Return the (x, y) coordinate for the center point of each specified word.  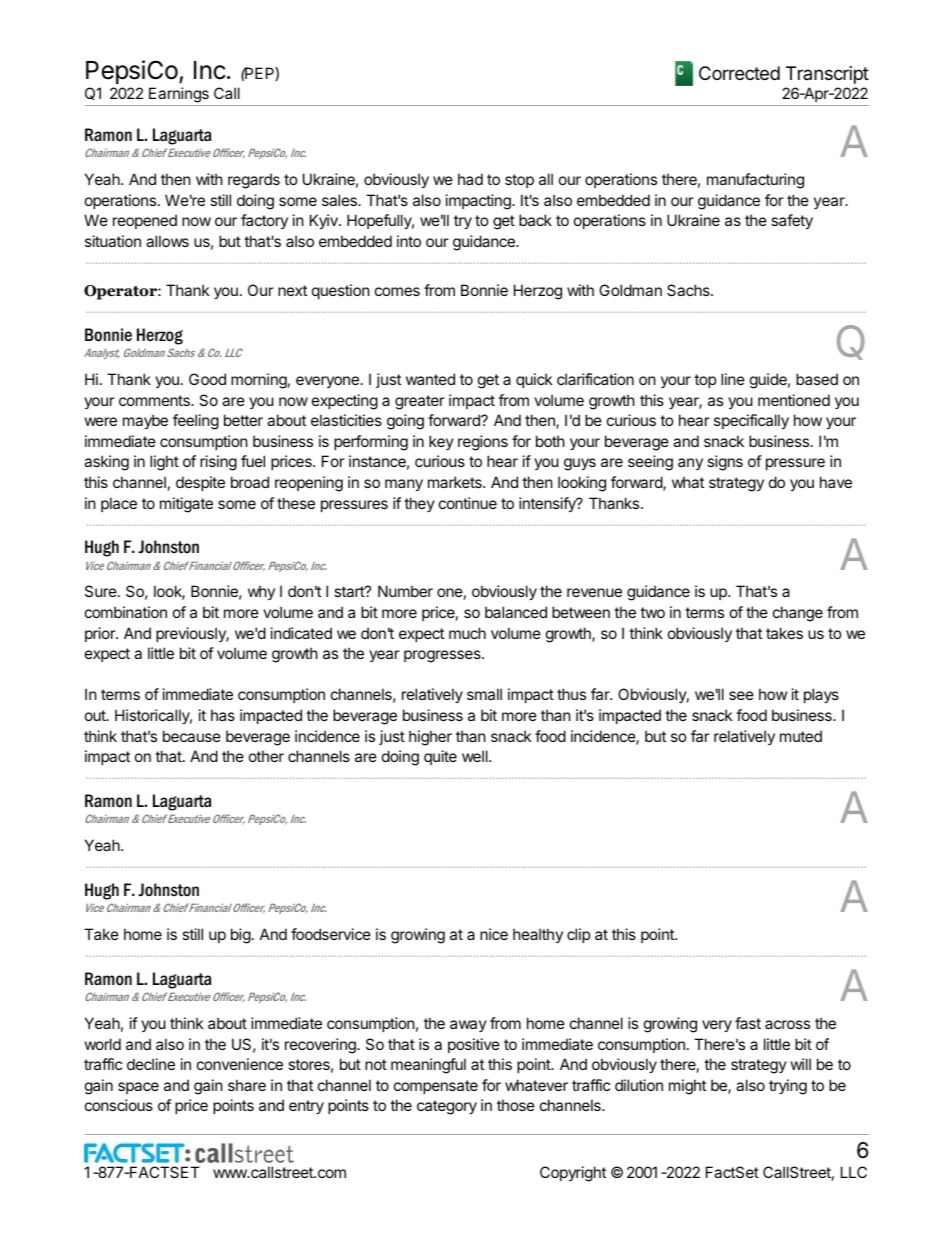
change (798, 614)
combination (126, 612)
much (467, 633)
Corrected (739, 73)
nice (494, 934)
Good (207, 379)
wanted (430, 379)
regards (254, 181)
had (470, 179)
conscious (119, 1105)
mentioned (794, 400)
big (241, 936)
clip (578, 935)
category (447, 1107)
